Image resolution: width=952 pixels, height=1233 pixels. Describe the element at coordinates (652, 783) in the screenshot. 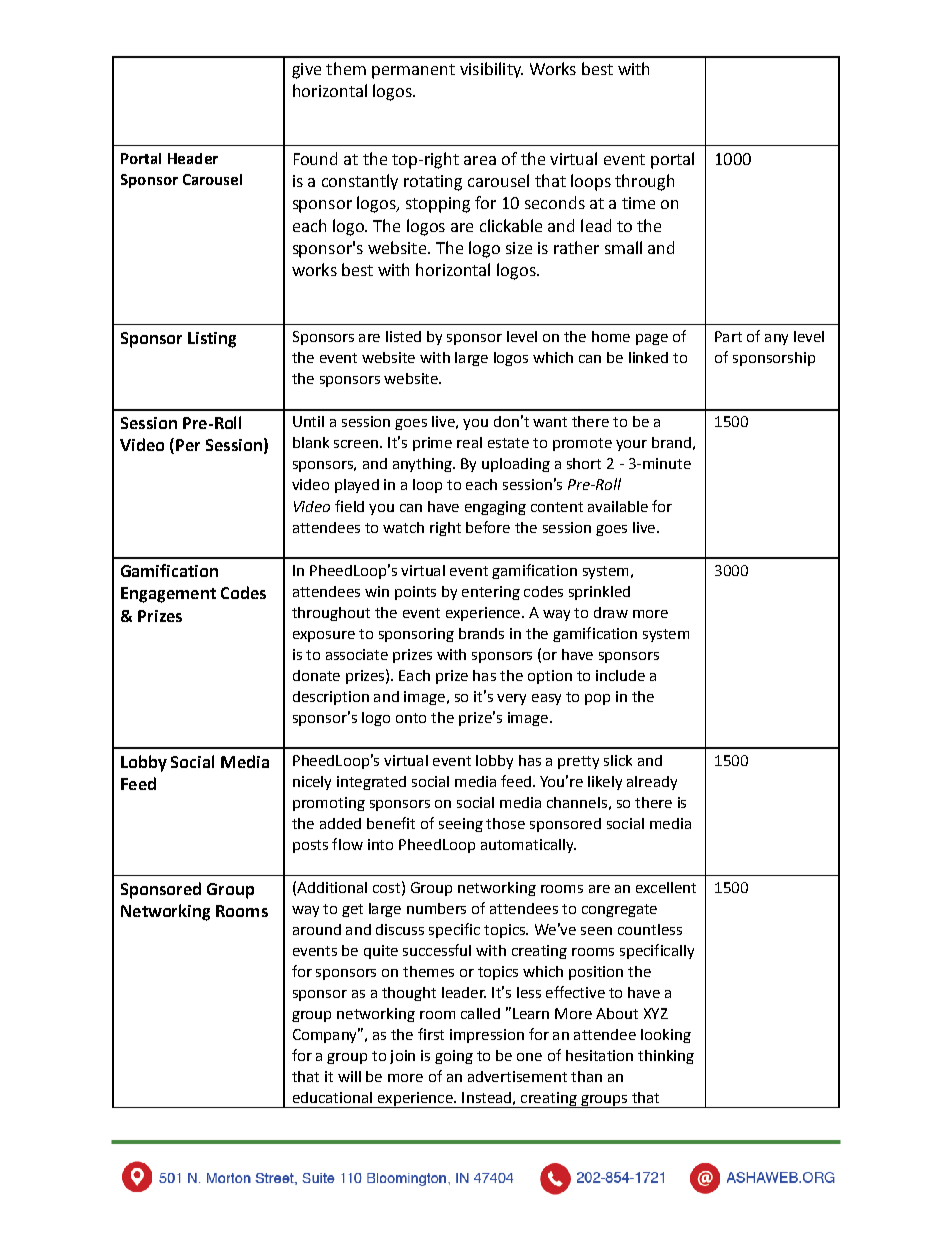

I see `already` at that location.
